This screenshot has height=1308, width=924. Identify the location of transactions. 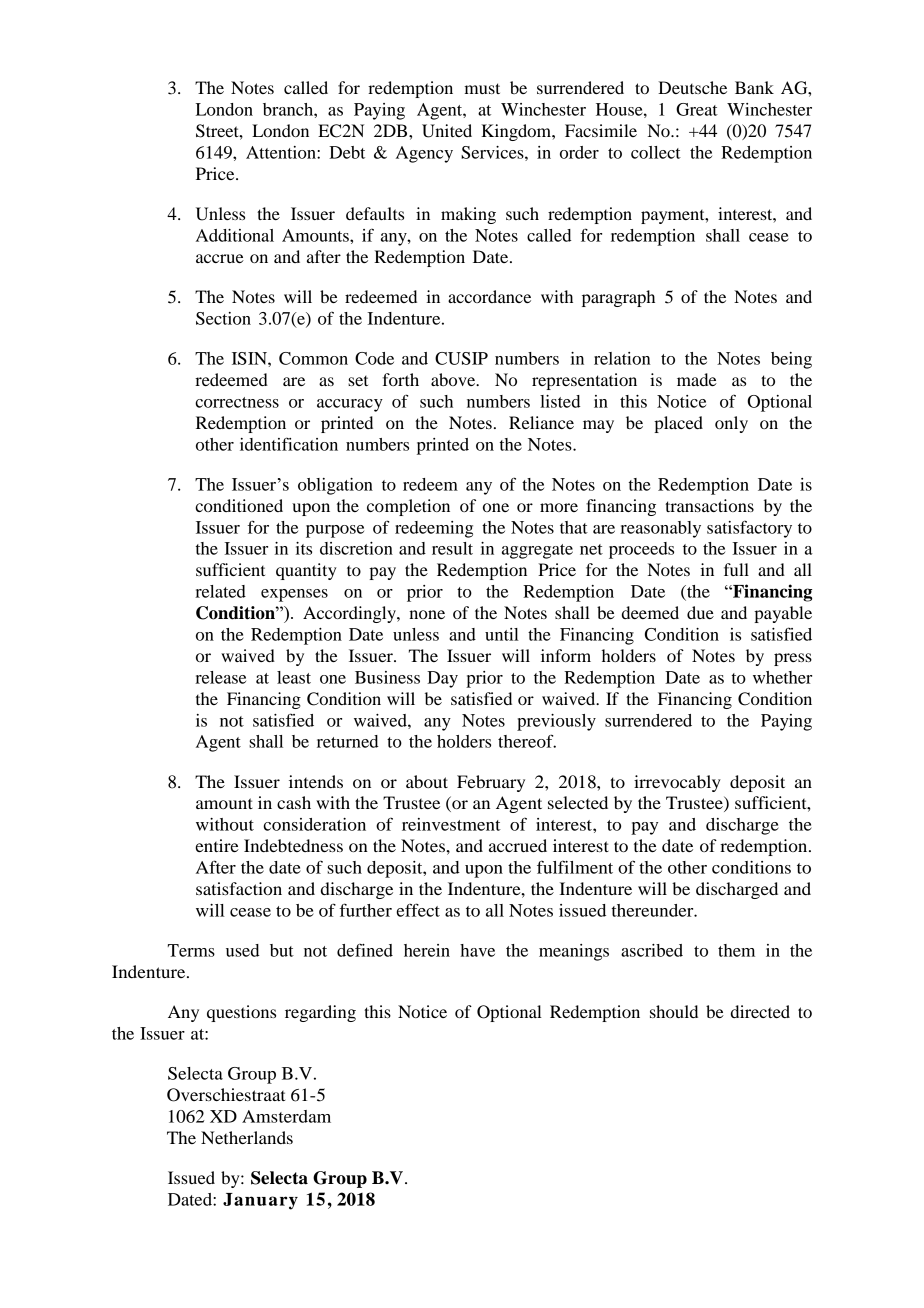
(709, 505).
